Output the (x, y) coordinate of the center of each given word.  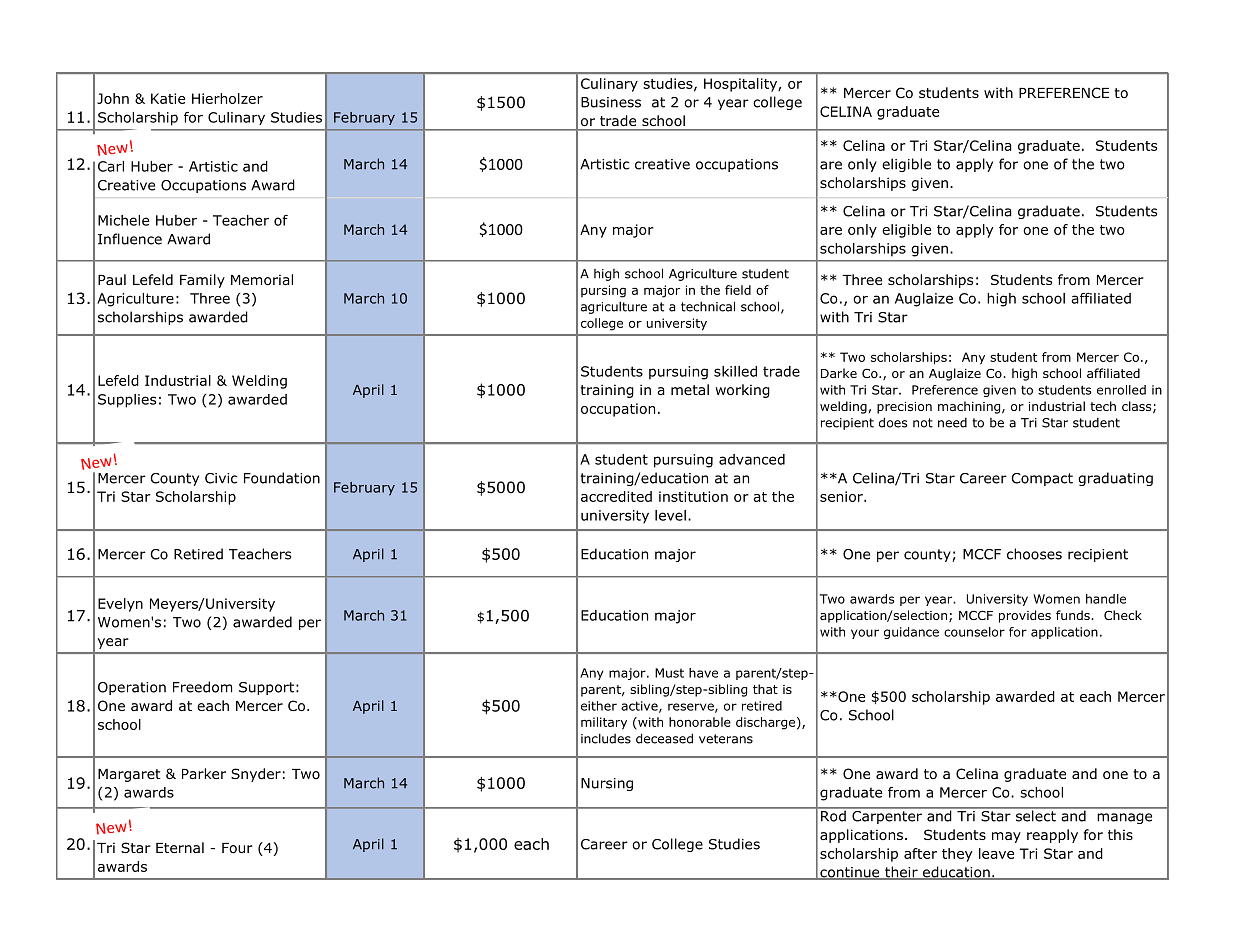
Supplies (127, 401)
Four (237, 848)
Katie (168, 98)
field (738, 290)
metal (690, 389)
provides (1025, 616)
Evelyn (120, 605)
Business (611, 102)
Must (669, 673)
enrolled (1121, 390)
